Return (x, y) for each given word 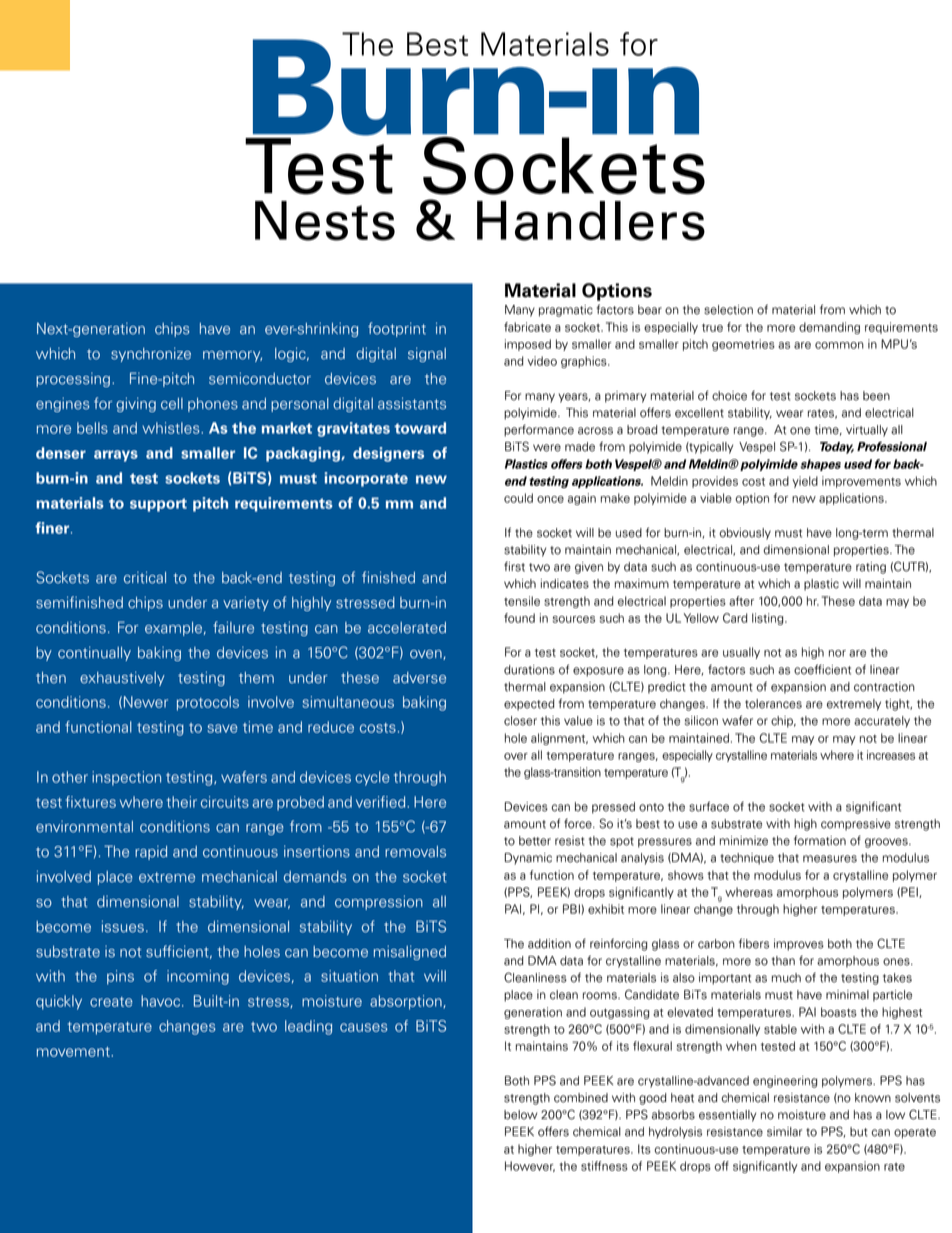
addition (549, 944)
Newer (146, 702)
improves (799, 945)
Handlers (591, 221)
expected (529, 705)
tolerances (773, 704)
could (518, 498)
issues (123, 927)
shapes (820, 465)
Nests (325, 221)
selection (728, 310)
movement (74, 1052)
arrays (116, 456)
